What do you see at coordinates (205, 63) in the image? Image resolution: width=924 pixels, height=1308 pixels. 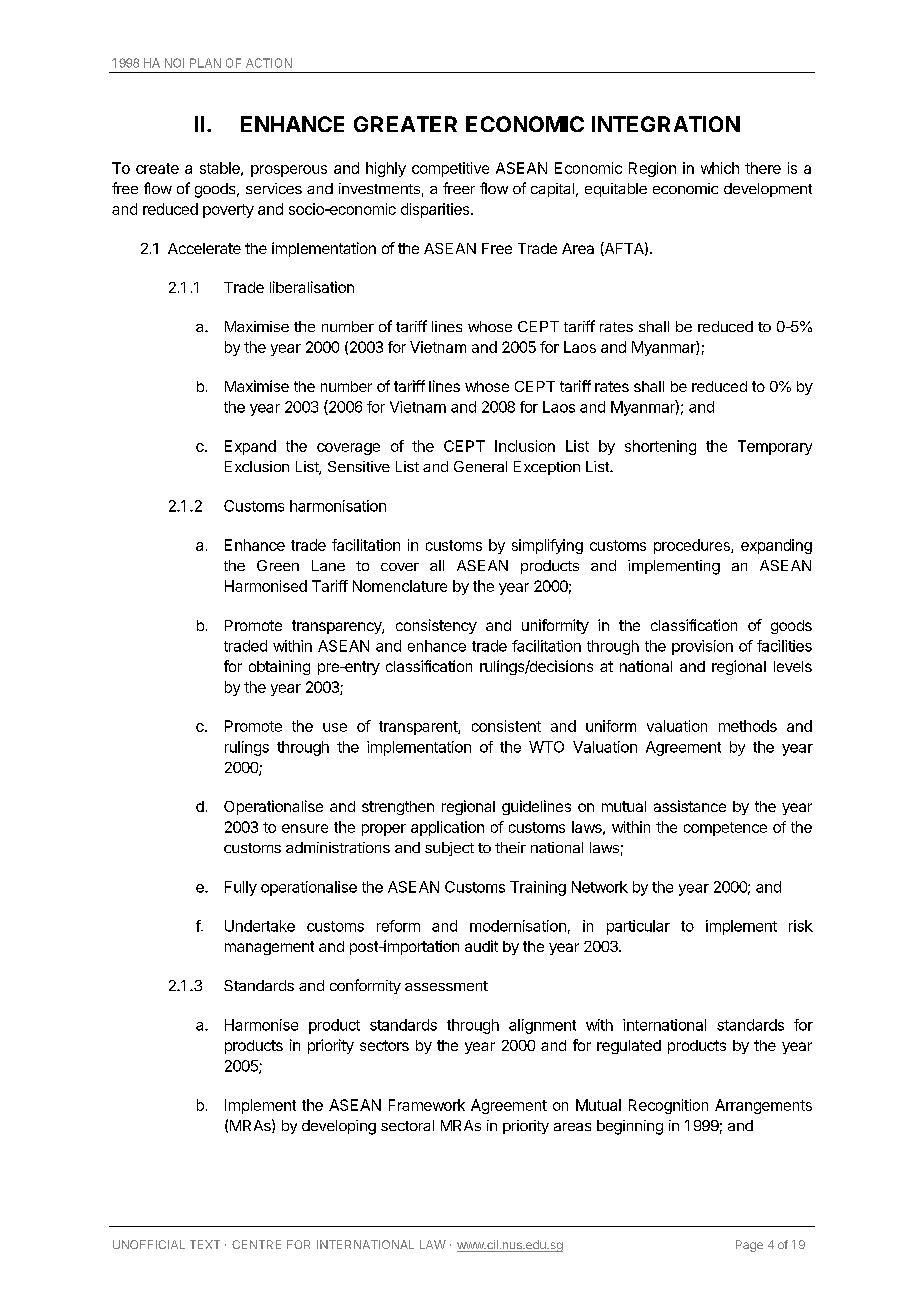 I see `PLAN` at bounding box center [205, 63].
